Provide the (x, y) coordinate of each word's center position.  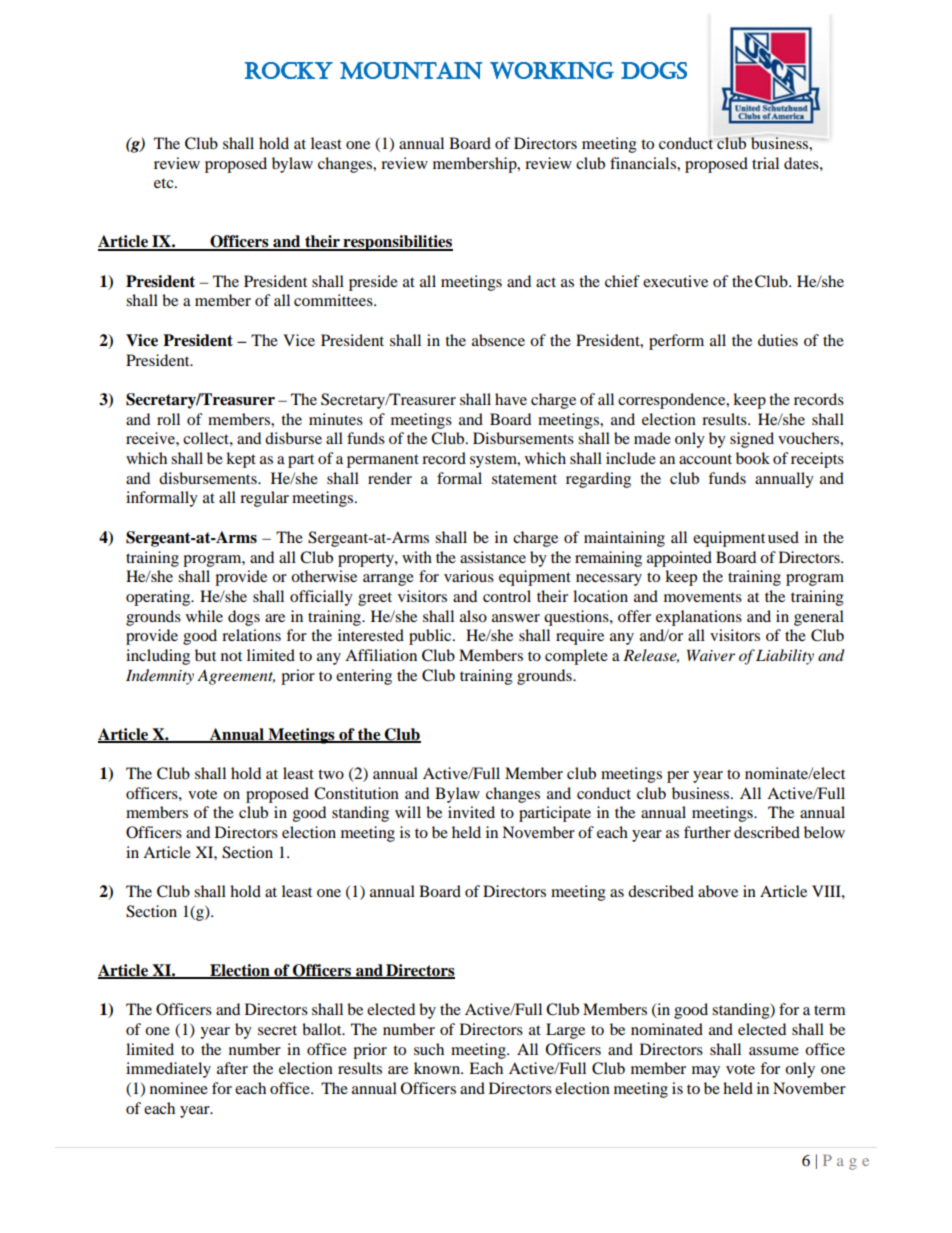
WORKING (552, 70)
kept (241, 460)
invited (471, 812)
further (707, 832)
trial (765, 163)
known (438, 1068)
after (232, 1068)
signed (752, 440)
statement (524, 479)
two (331, 774)
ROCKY (289, 70)
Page (846, 1162)
